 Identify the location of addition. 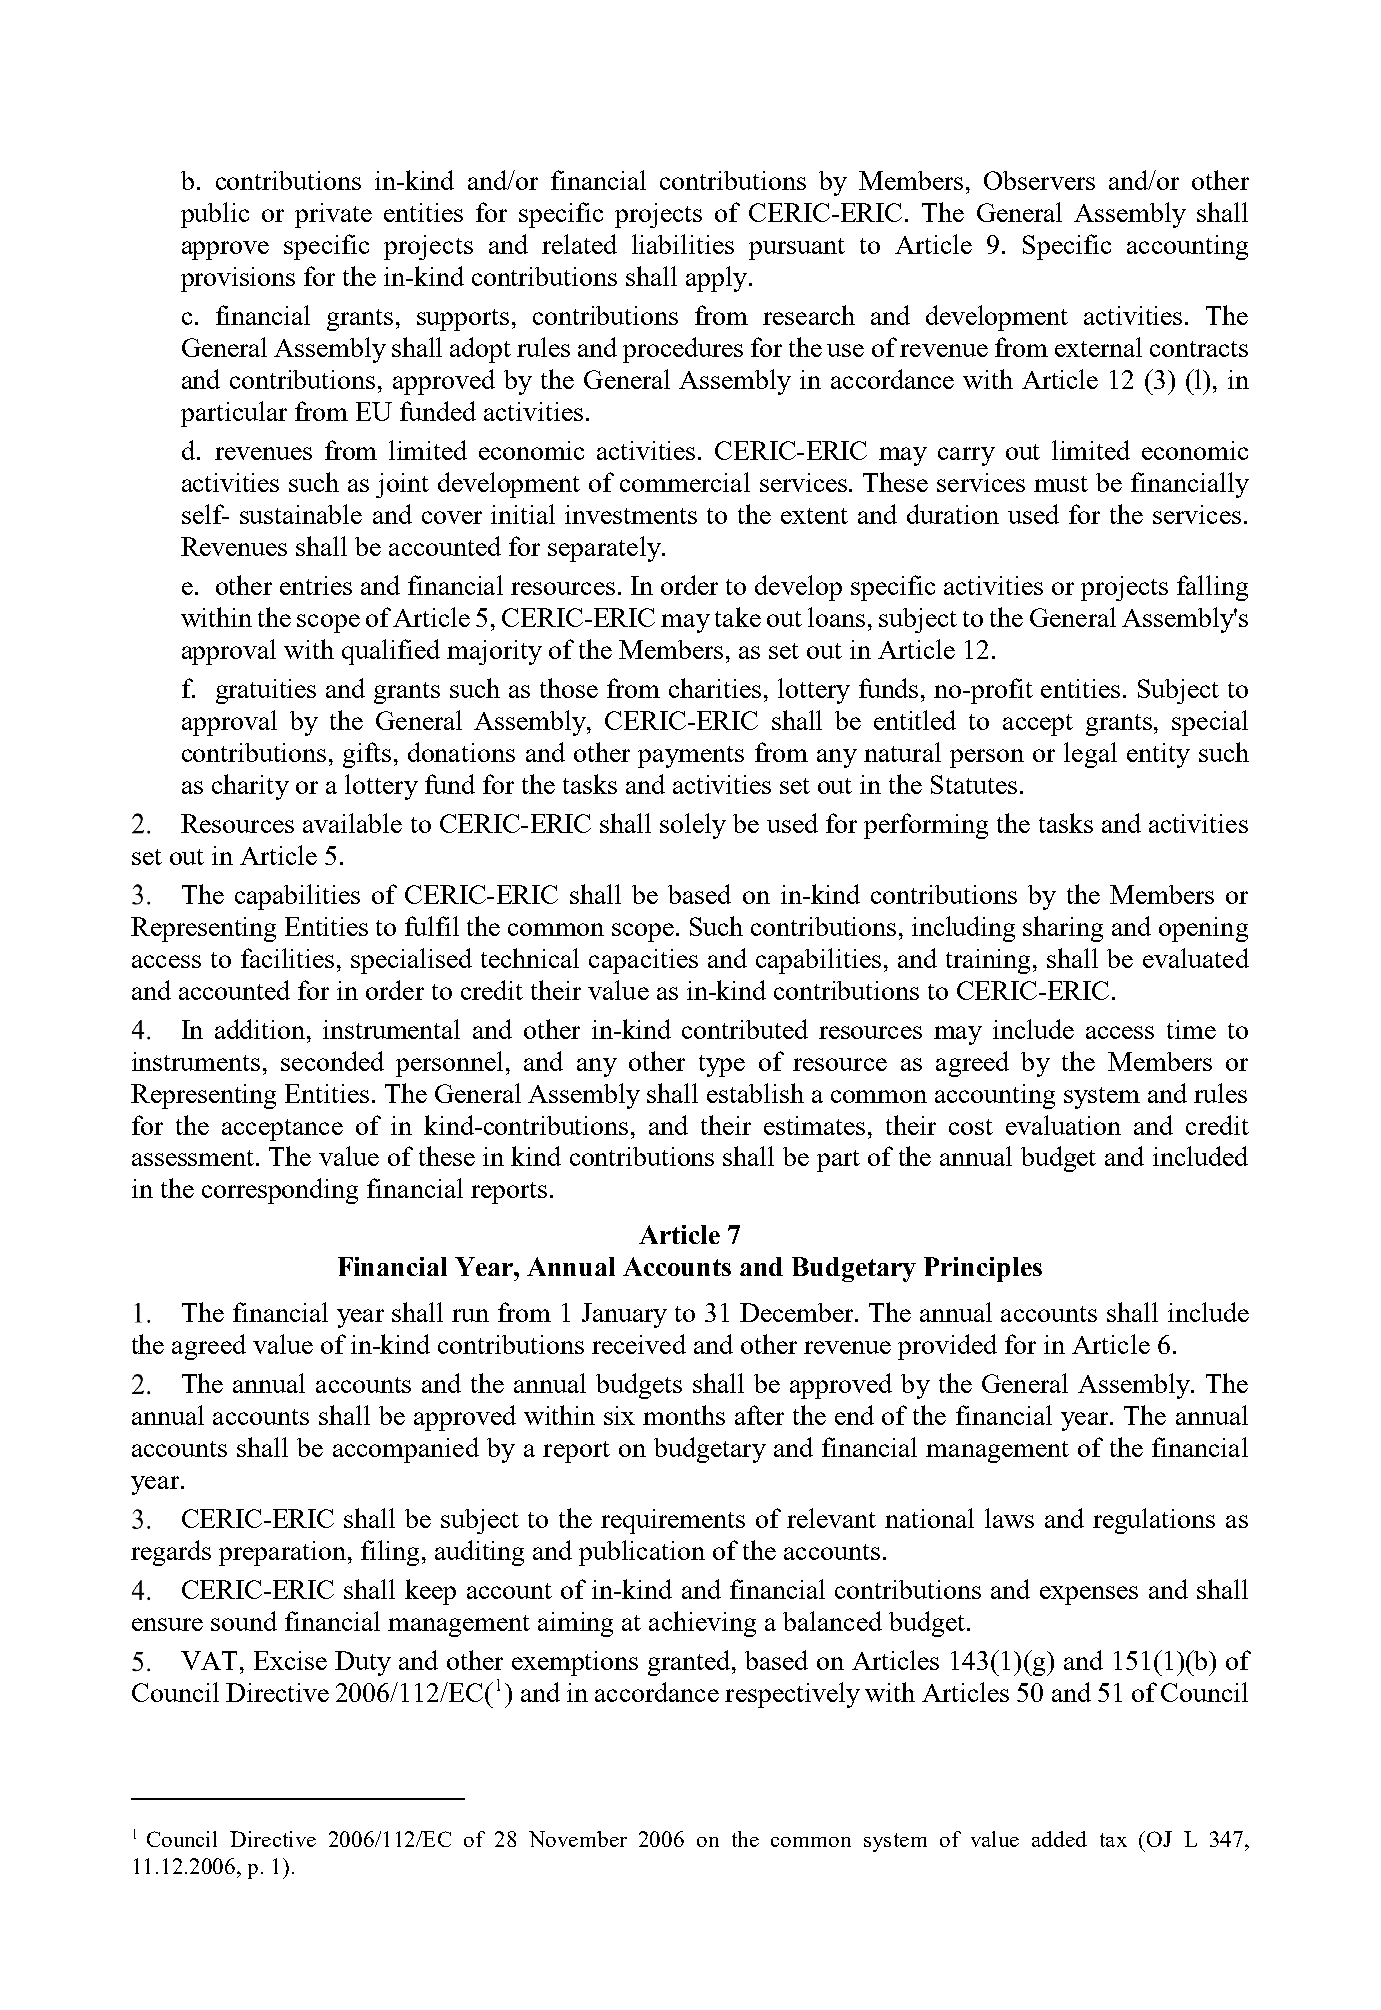
(261, 1029).
